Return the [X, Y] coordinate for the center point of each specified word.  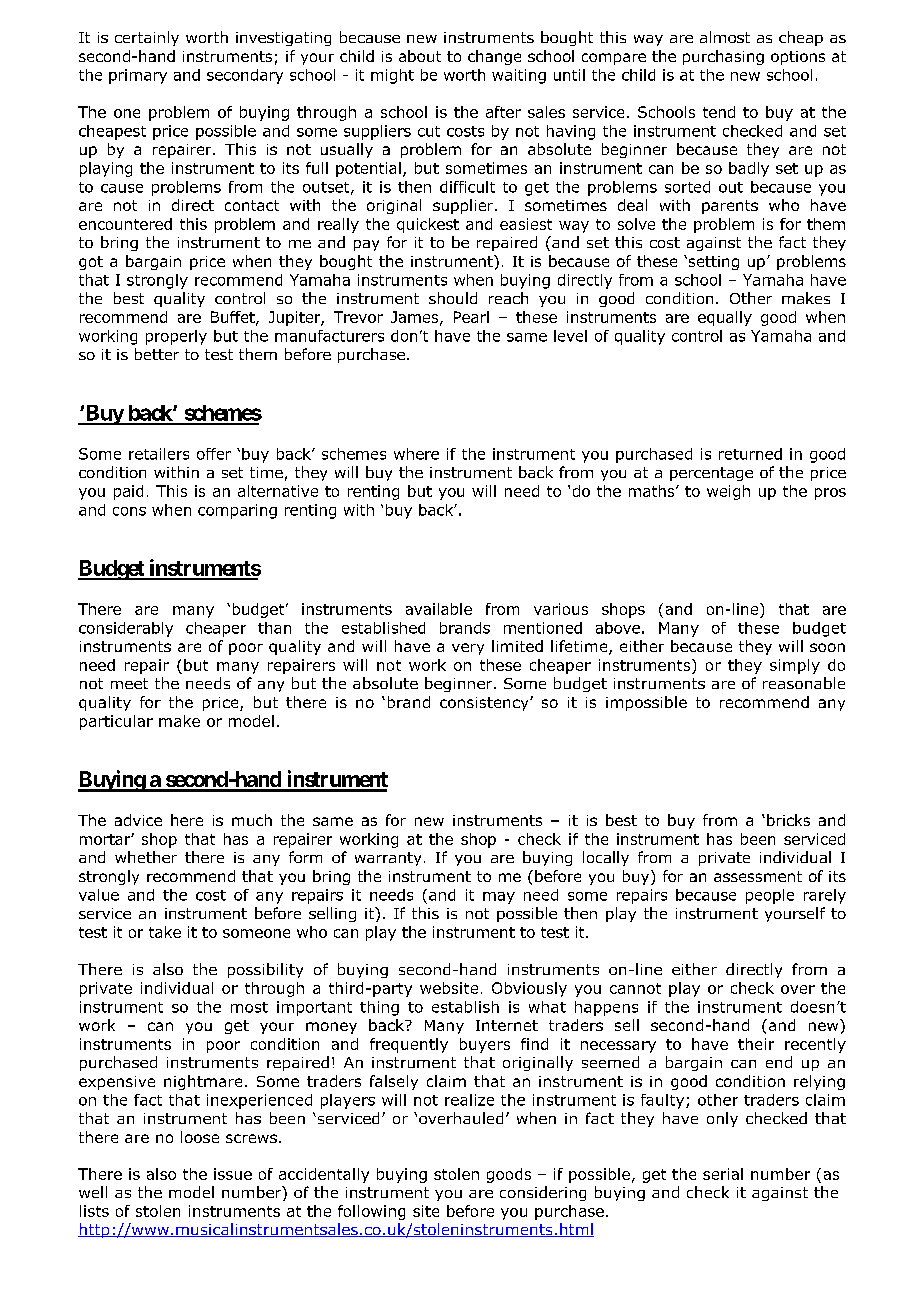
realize [469, 1100]
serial [723, 1174]
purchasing [723, 57]
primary [138, 76]
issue [233, 1174]
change [494, 57]
